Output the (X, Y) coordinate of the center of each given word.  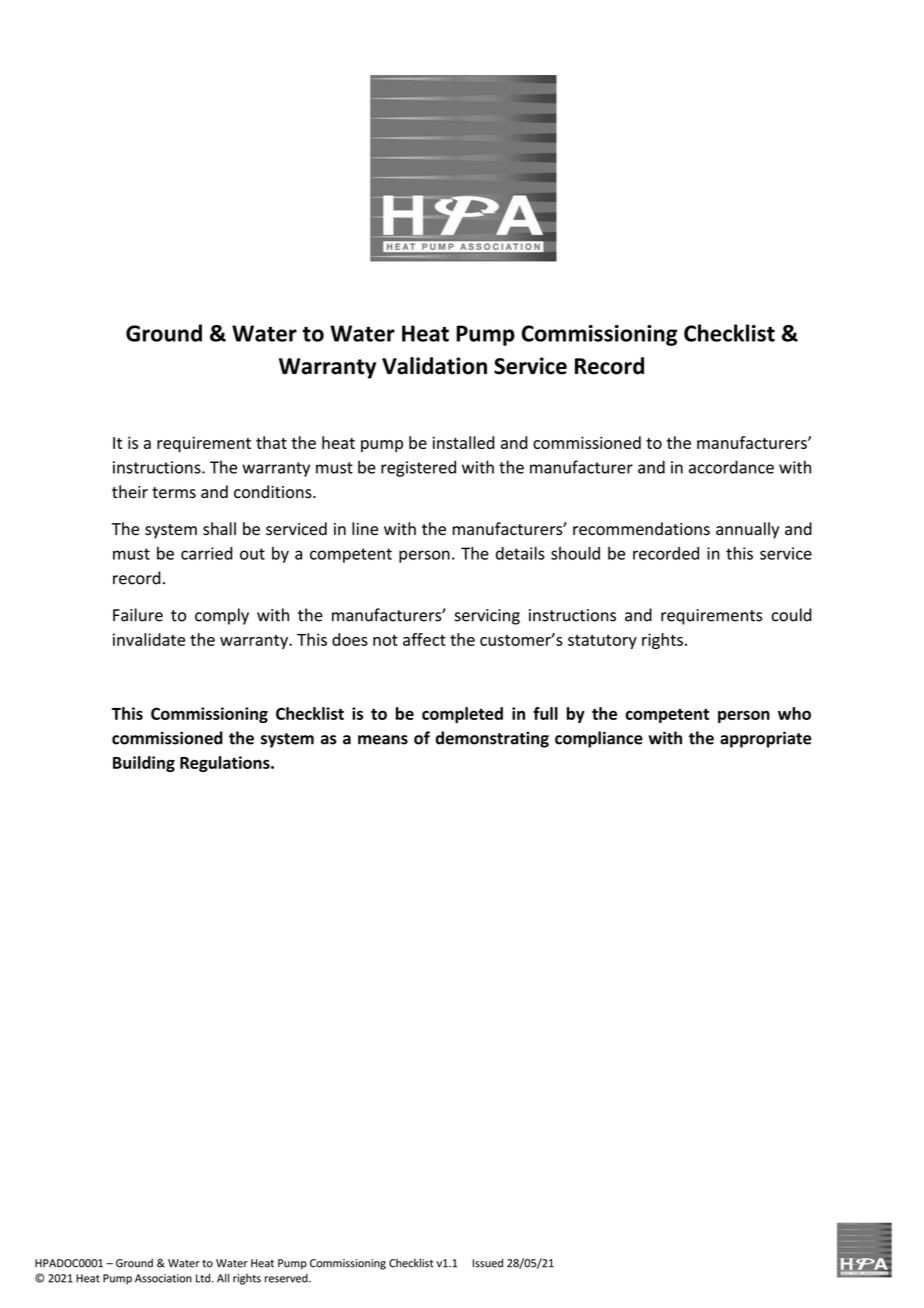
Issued (488, 1263)
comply (222, 616)
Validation (434, 366)
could (792, 615)
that (271, 442)
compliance (599, 739)
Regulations (226, 764)
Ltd (203, 1278)
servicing (487, 617)
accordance (731, 467)
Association (163, 1278)
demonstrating (492, 739)
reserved (287, 1278)
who (794, 713)
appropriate (765, 739)
